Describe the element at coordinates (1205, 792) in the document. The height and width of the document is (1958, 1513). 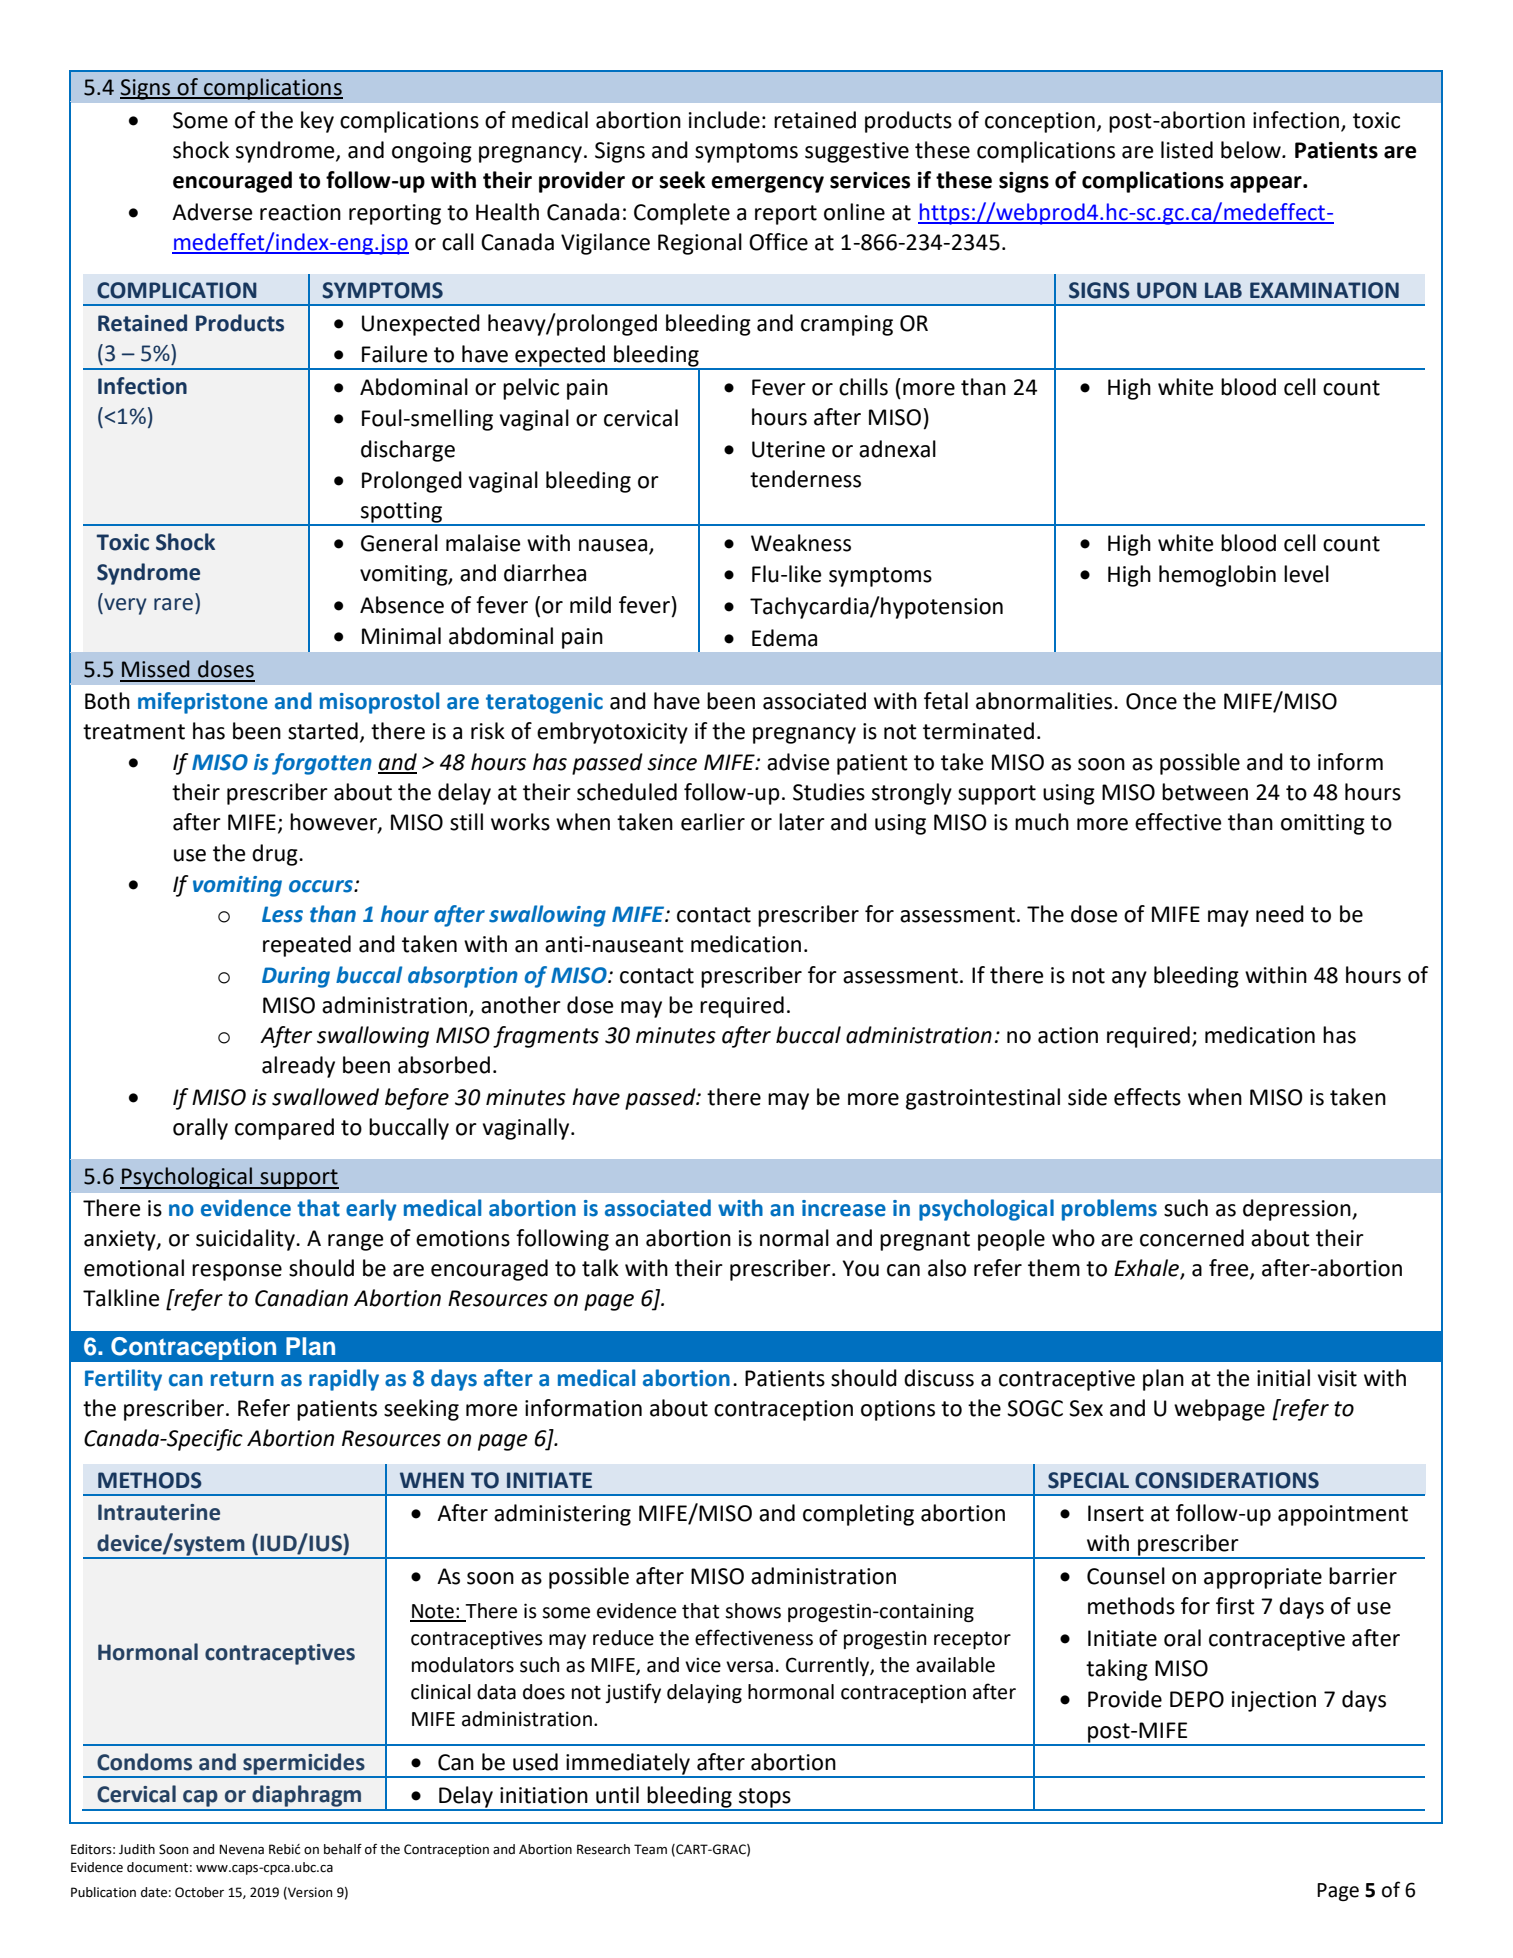
I see `between` at that location.
